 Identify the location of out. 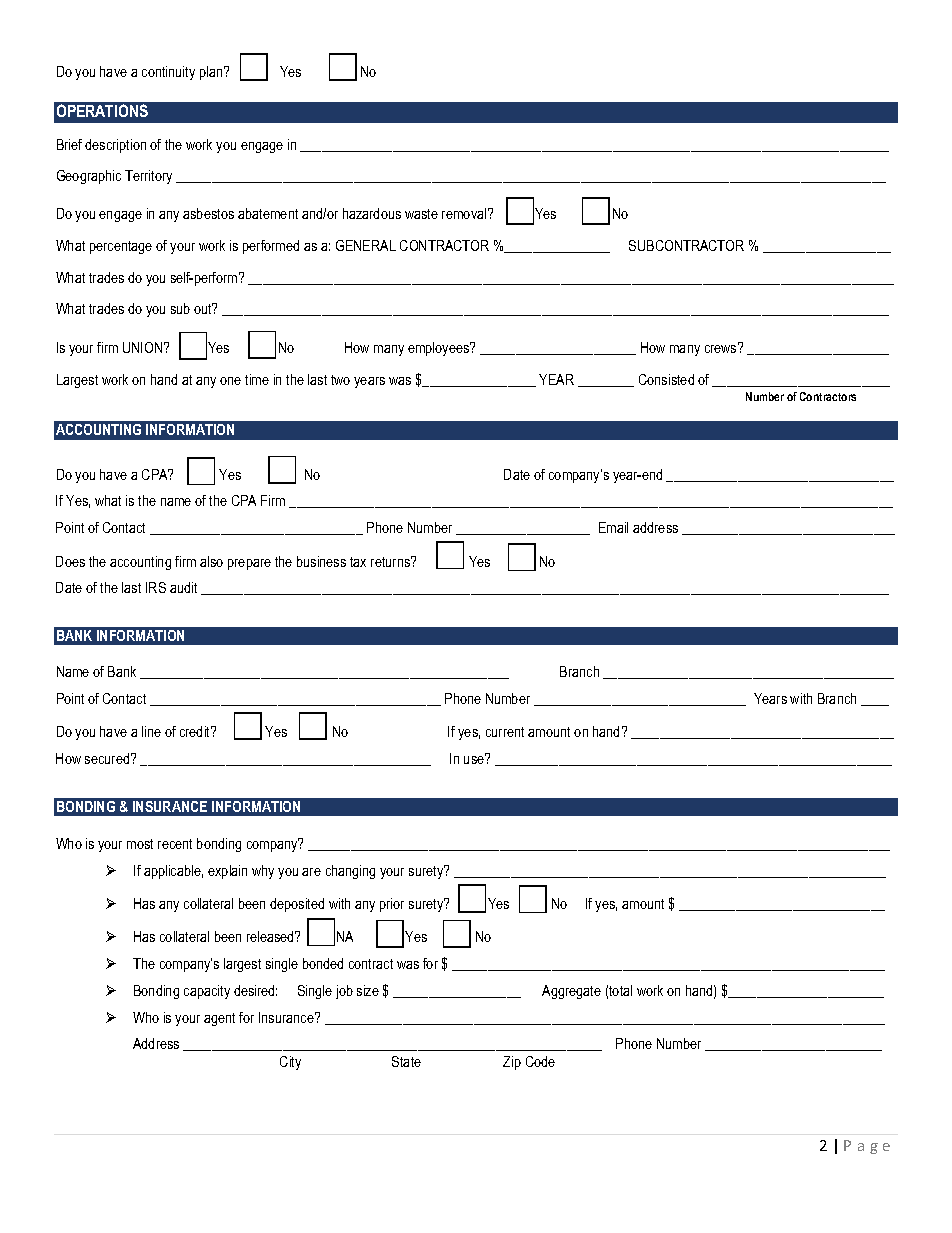
(204, 308).
